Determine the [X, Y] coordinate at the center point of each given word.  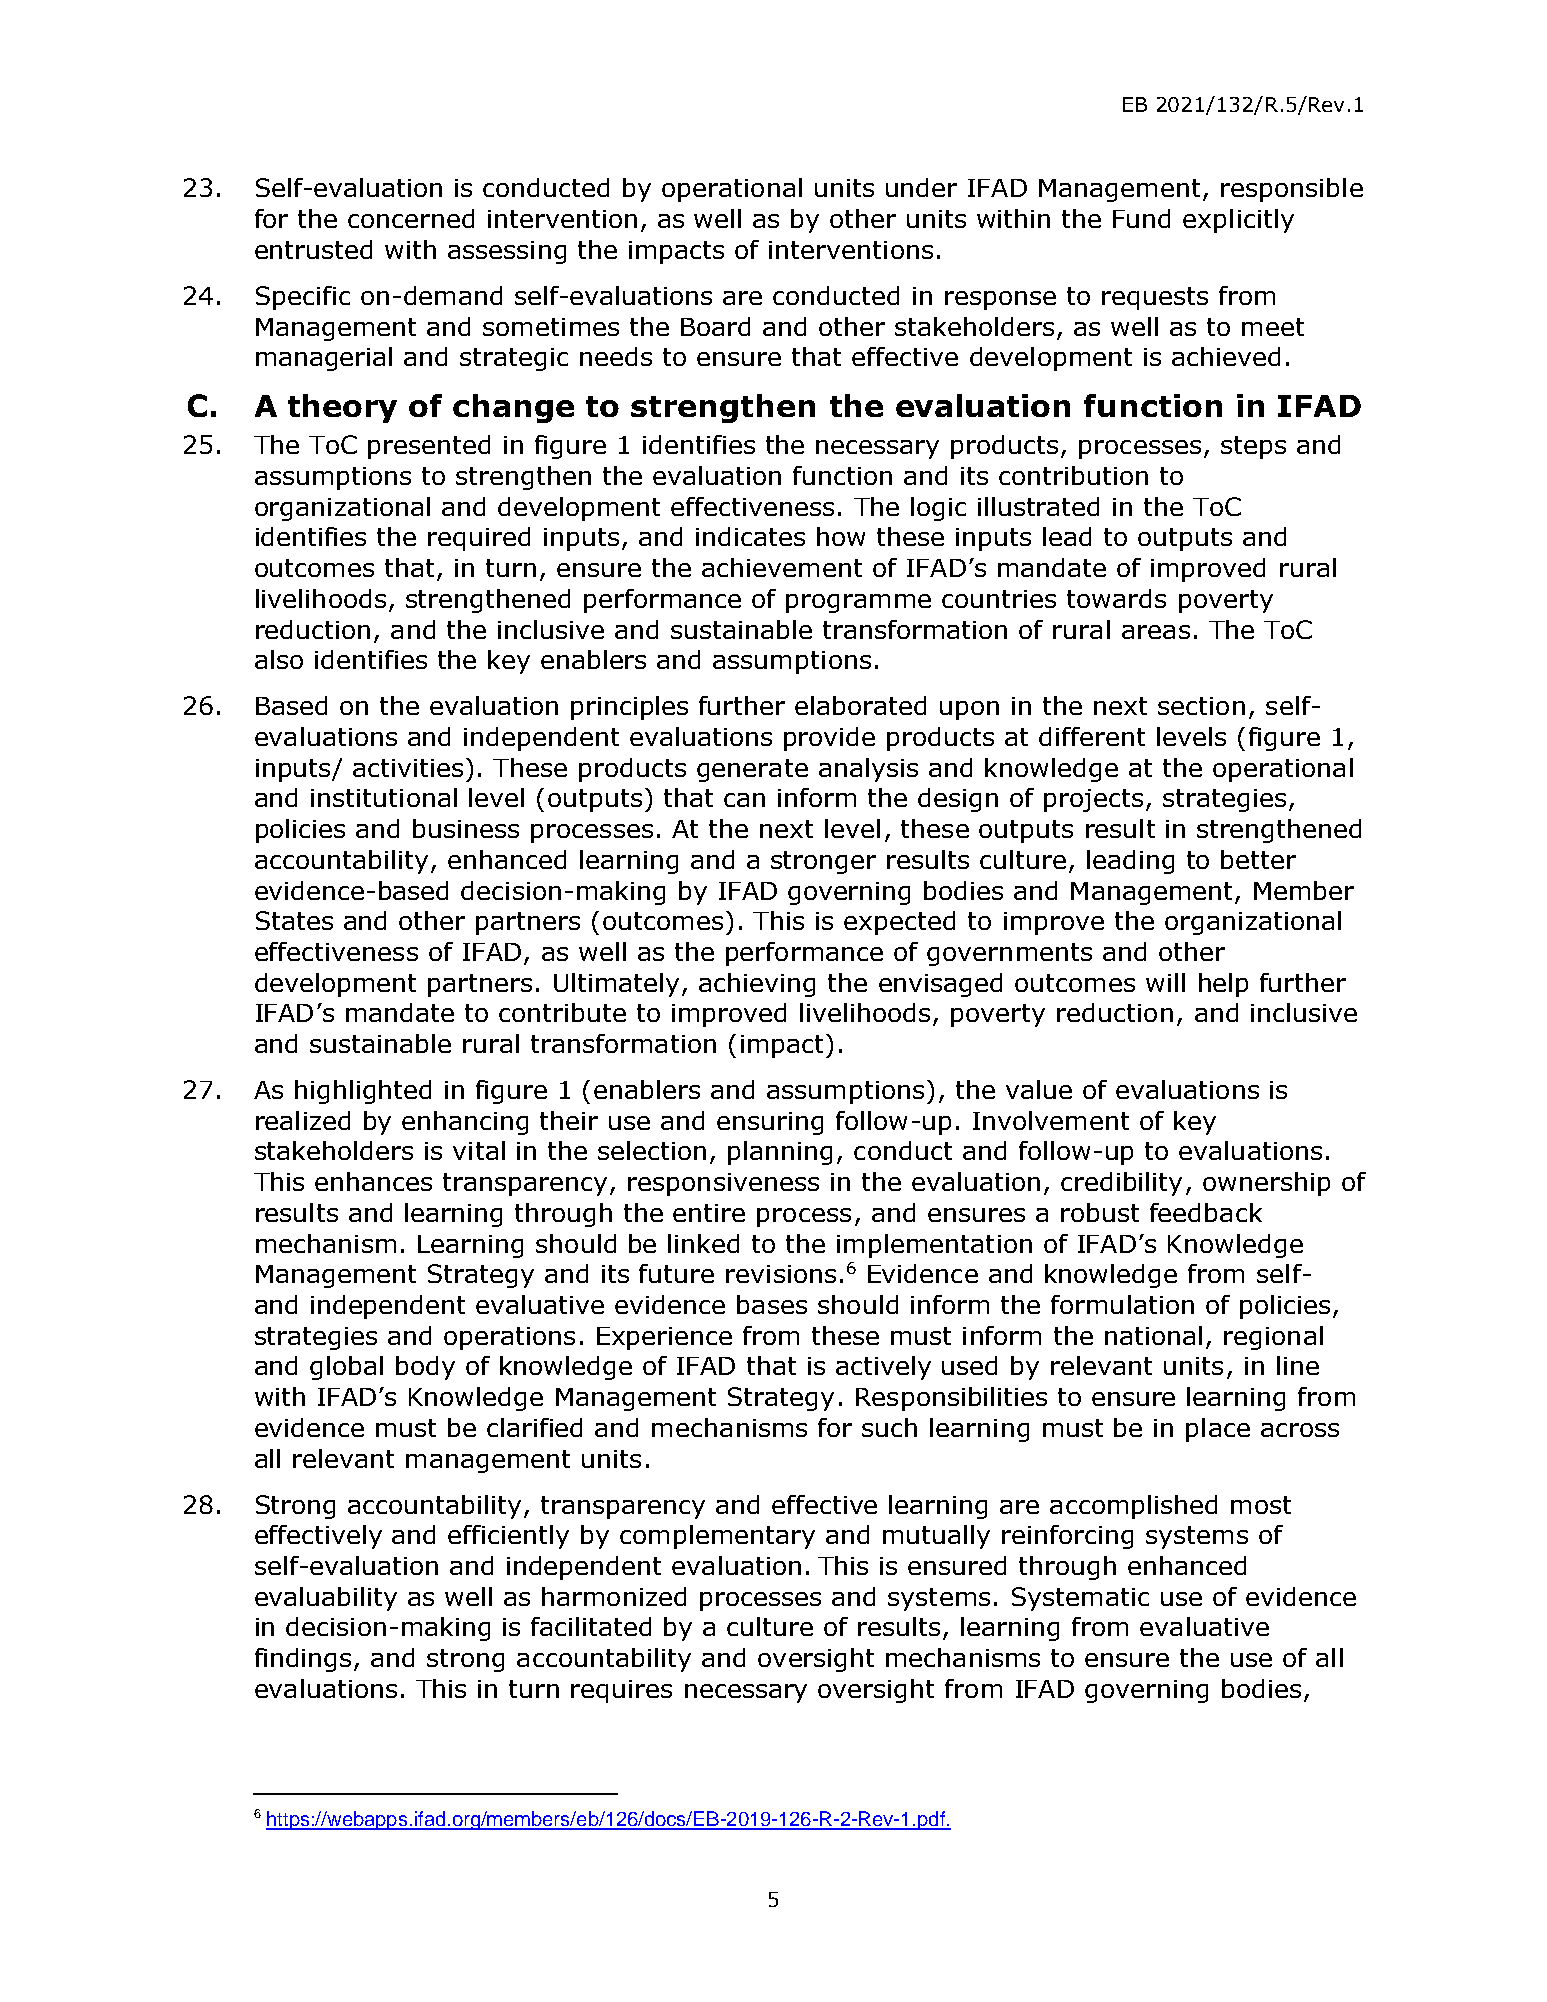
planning [780, 1153]
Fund [1141, 218]
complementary [717, 1537]
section [1201, 706]
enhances [373, 1181]
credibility [1121, 1184]
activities [408, 768]
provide [829, 739]
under [921, 187]
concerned [411, 218]
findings [305, 1660]
